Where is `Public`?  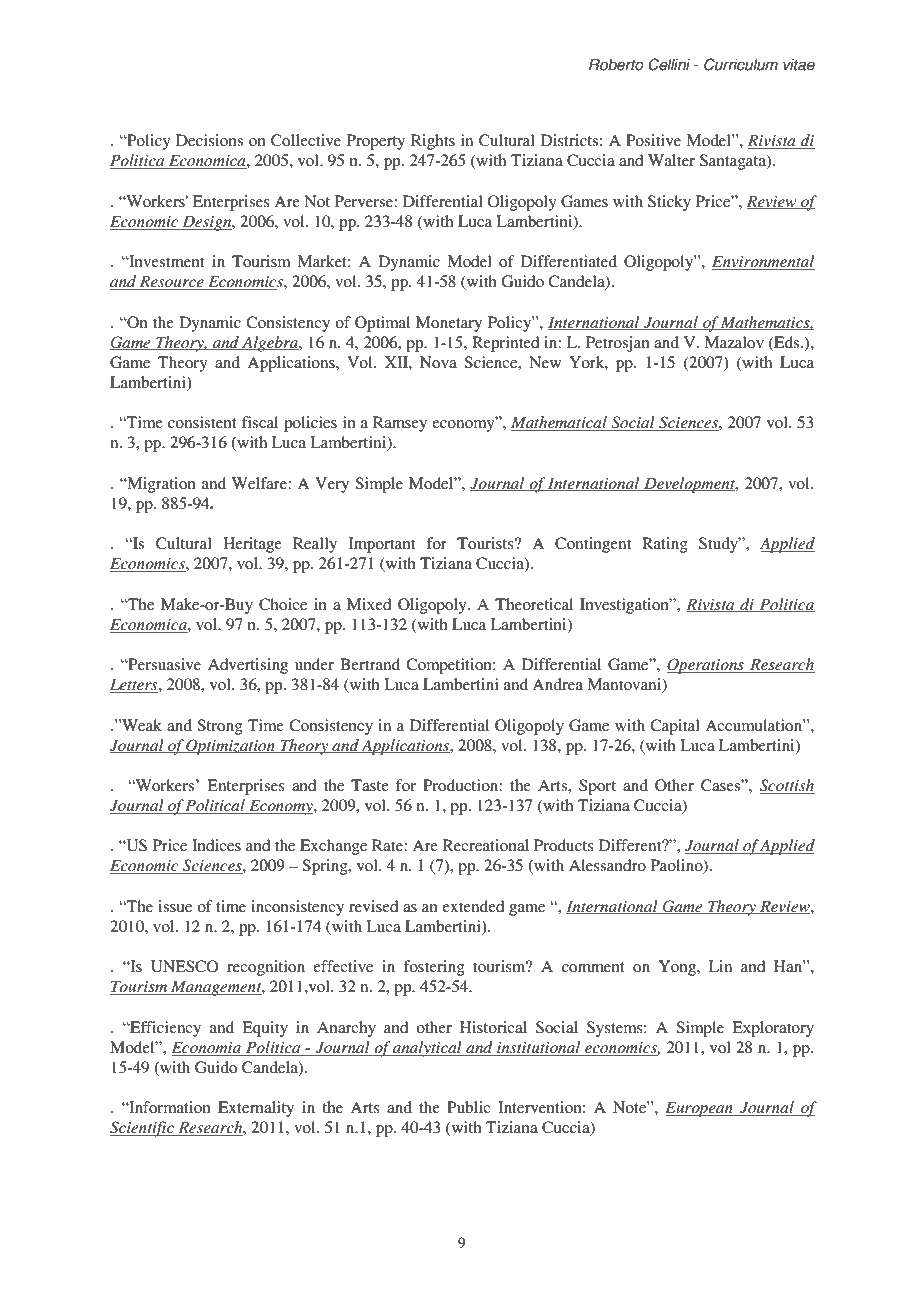
Public is located at coordinates (468, 1107).
